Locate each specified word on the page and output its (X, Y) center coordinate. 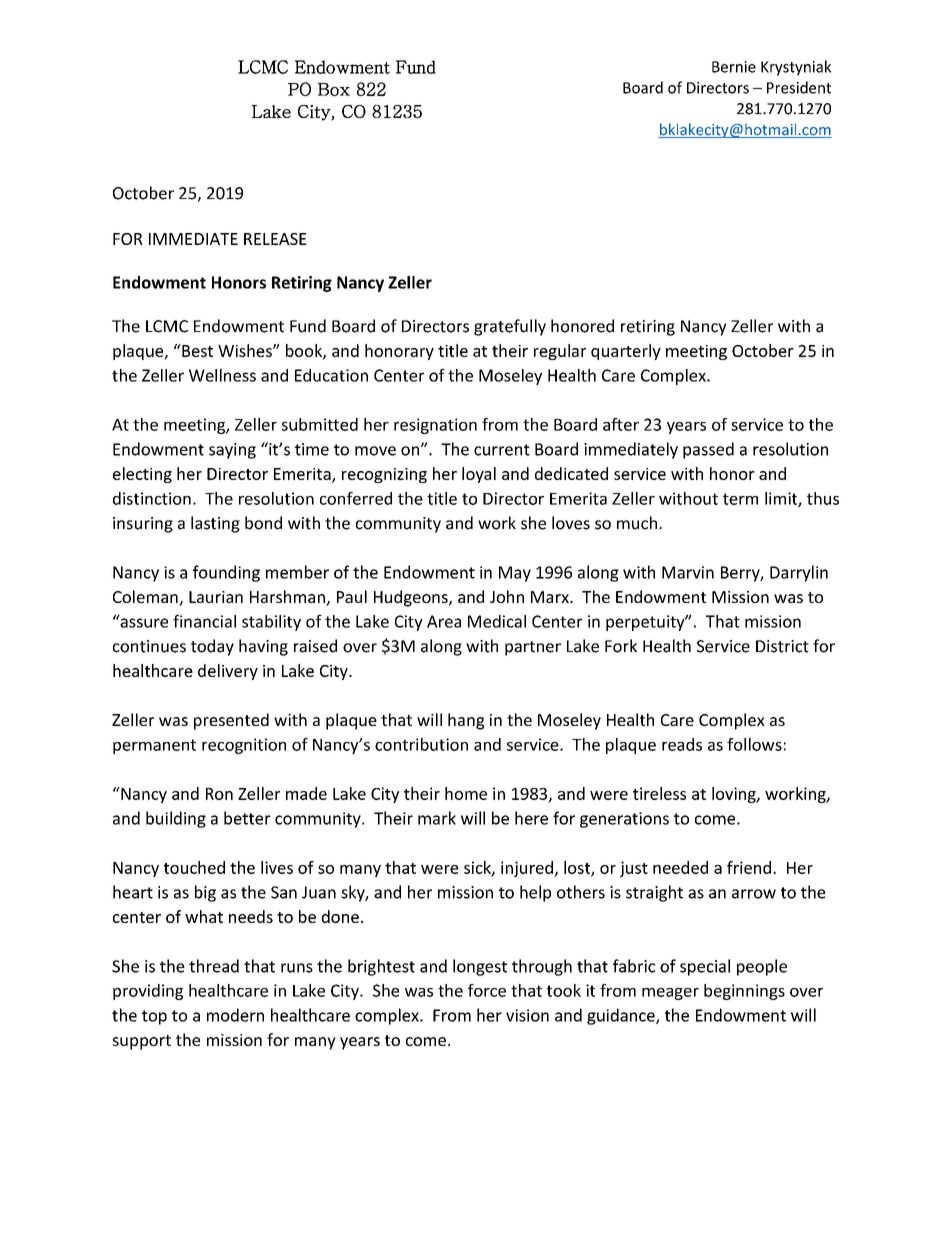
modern (235, 1015)
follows (754, 744)
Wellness (222, 375)
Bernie (734, 67)
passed (708, 450)
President (799, 87)
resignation (435, 426)
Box (334, 89)
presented (231, 721)
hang (466, 721)
